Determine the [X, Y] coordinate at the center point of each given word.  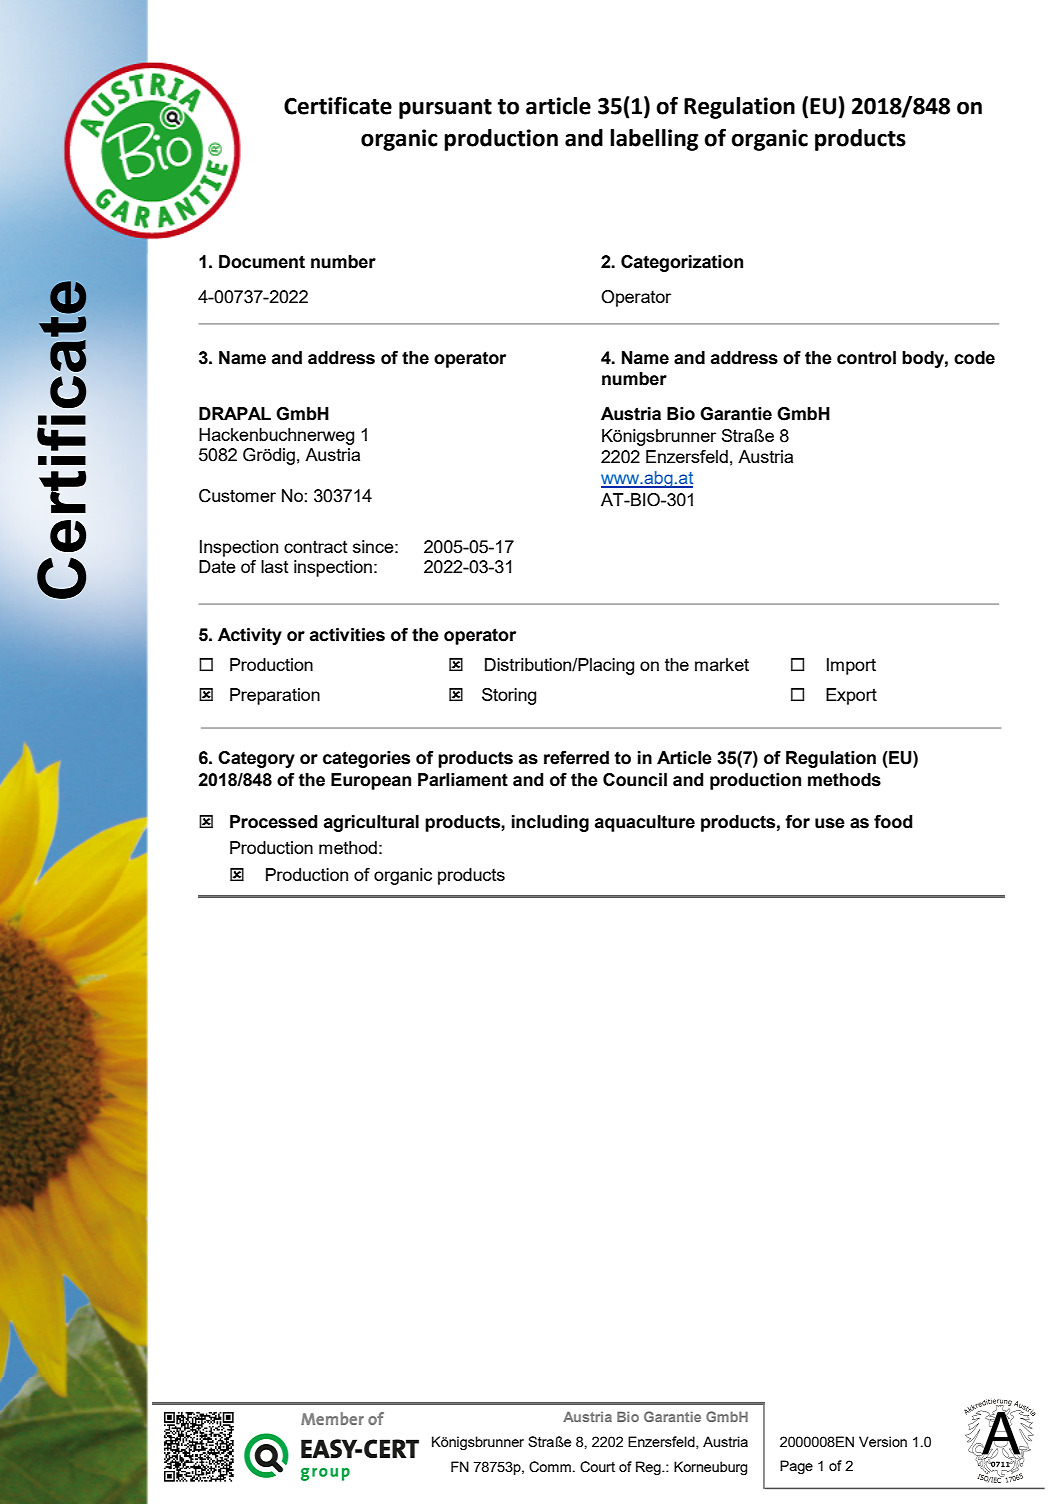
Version [883, 1441]
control [866, 358]
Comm [550, 1467]
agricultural [371, 823]
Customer [237, 496]
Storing [509, 696]
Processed [274, 822]
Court [597, 1467]
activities [347, 635]
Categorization [682, 263]
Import [851, 666]
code [974, 358]
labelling [654, 140]
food [893, 822]
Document [262, 262]
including [550, 823]
